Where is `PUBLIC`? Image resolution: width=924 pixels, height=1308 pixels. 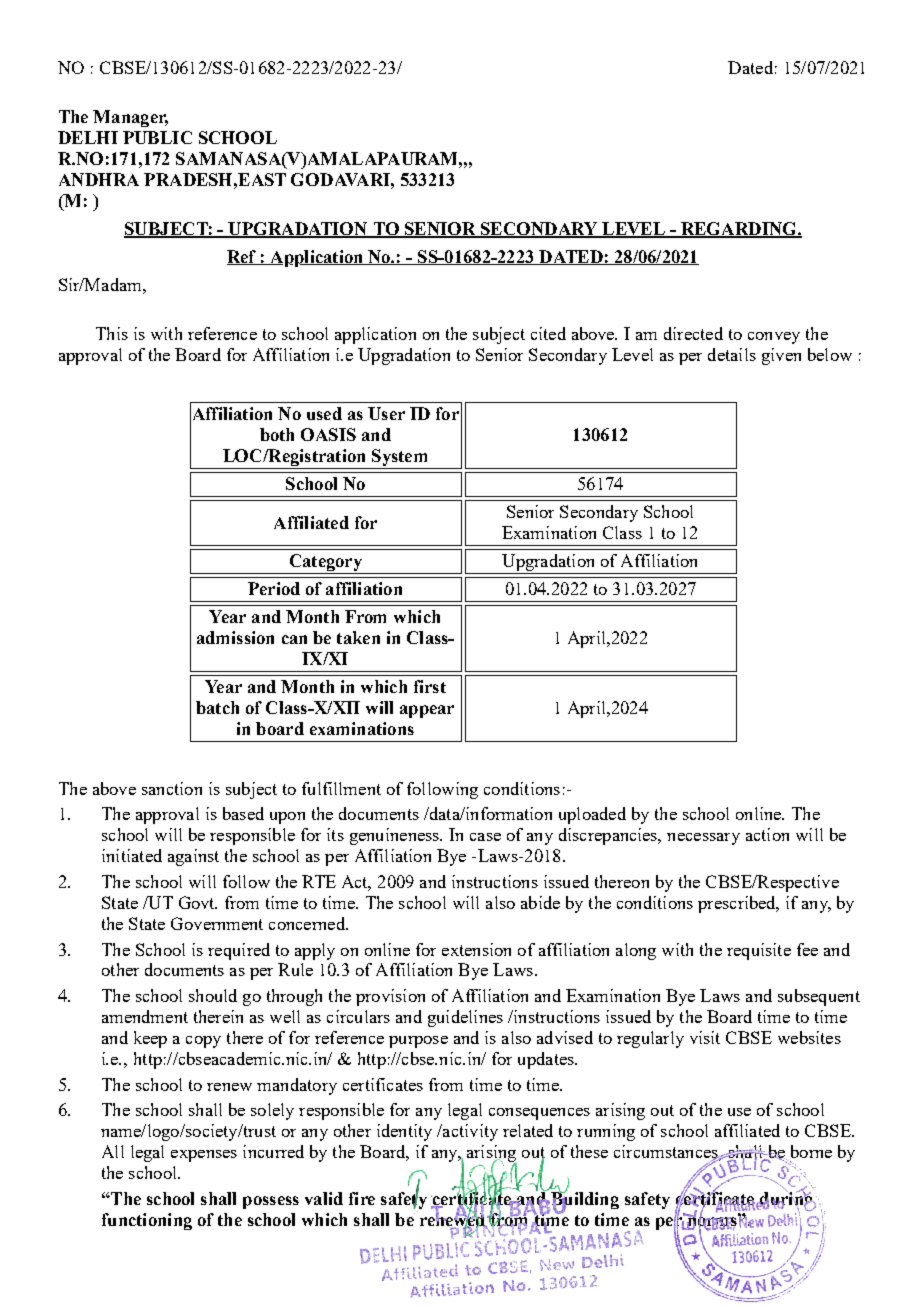 PUBLIC is located at coordinates (157, 137).
